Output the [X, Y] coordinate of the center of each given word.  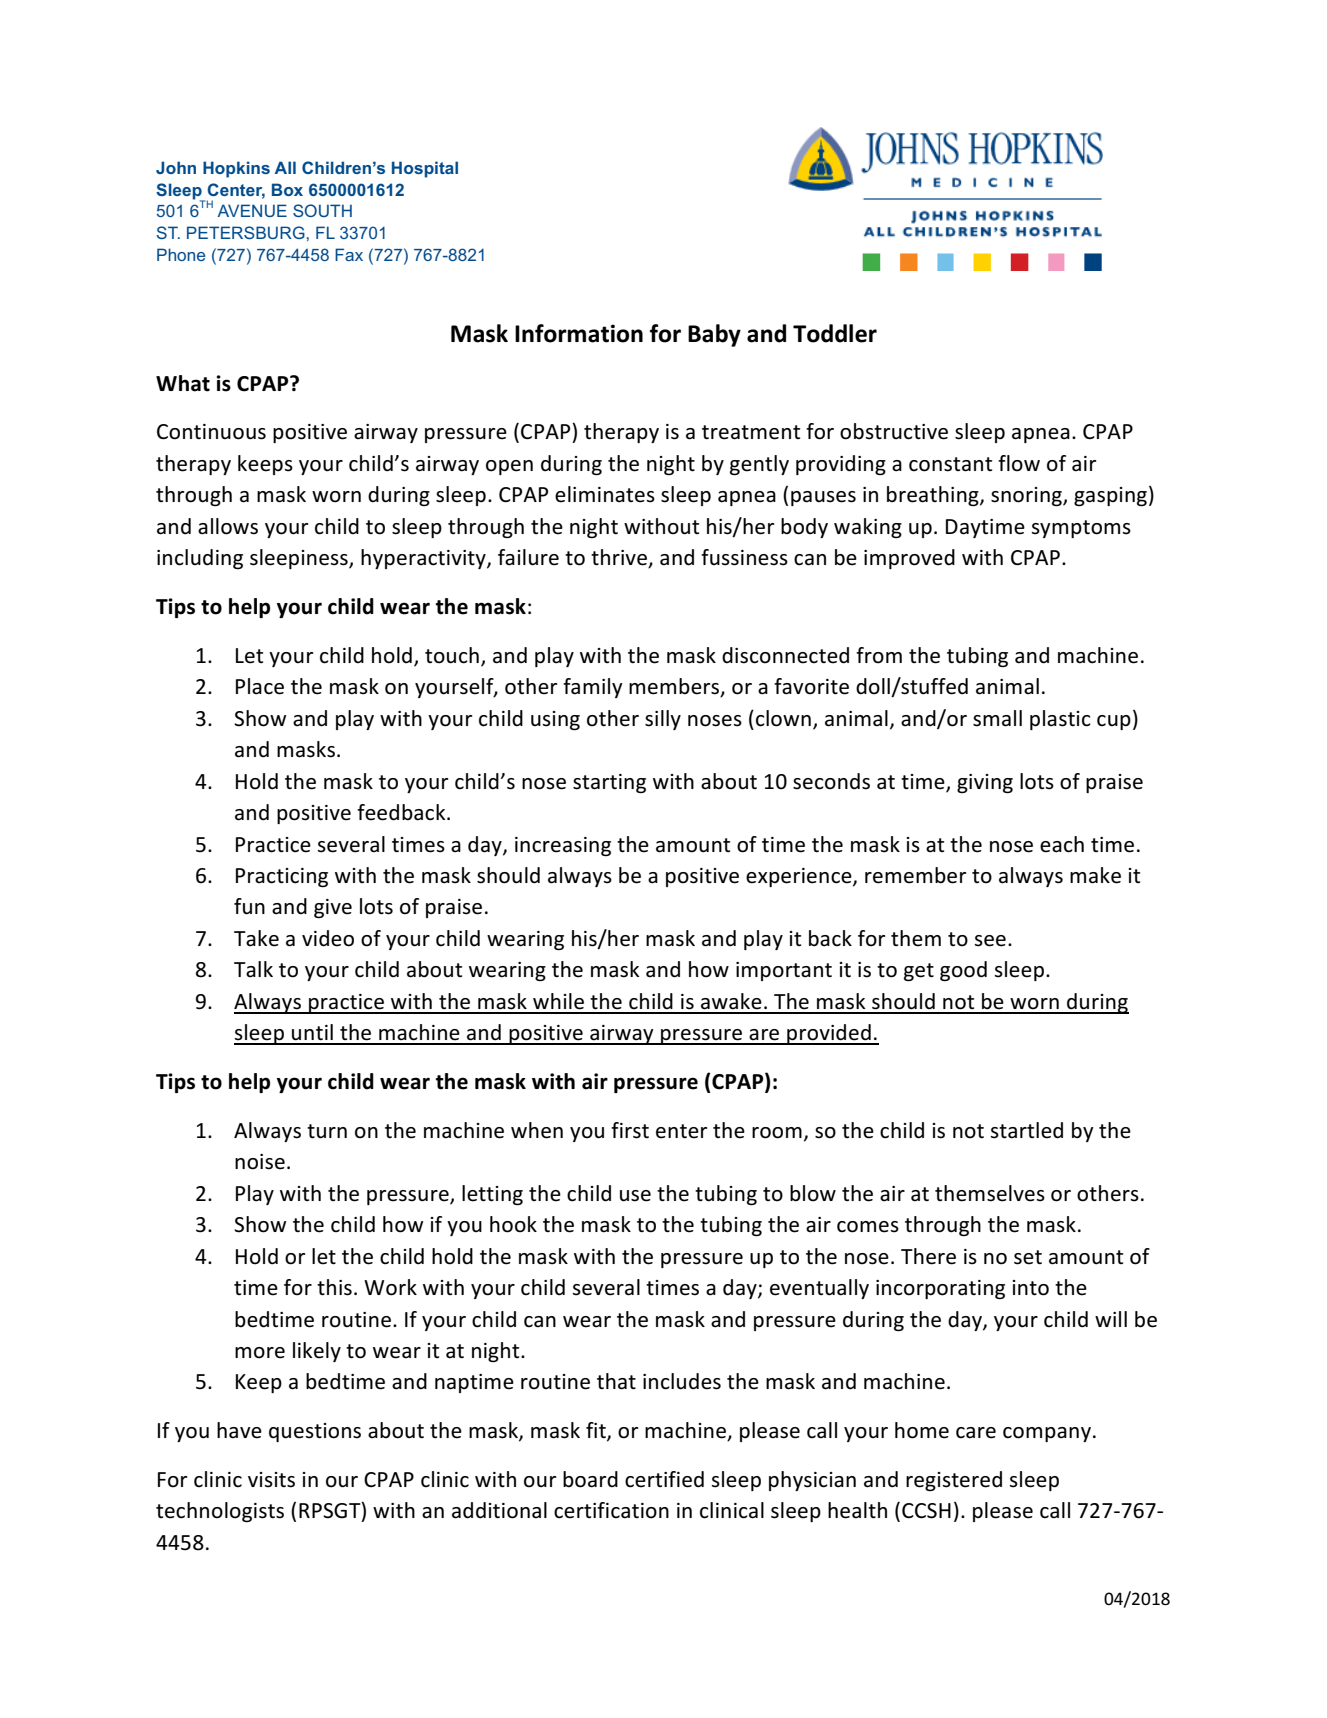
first [630, 1130]
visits [271, 1480]
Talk [253, 969]
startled [1027, 1130]
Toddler [835, 333]
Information [579, 333]
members [675, 687]
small [997, 718]
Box [287, 189]
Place [260, 686]
